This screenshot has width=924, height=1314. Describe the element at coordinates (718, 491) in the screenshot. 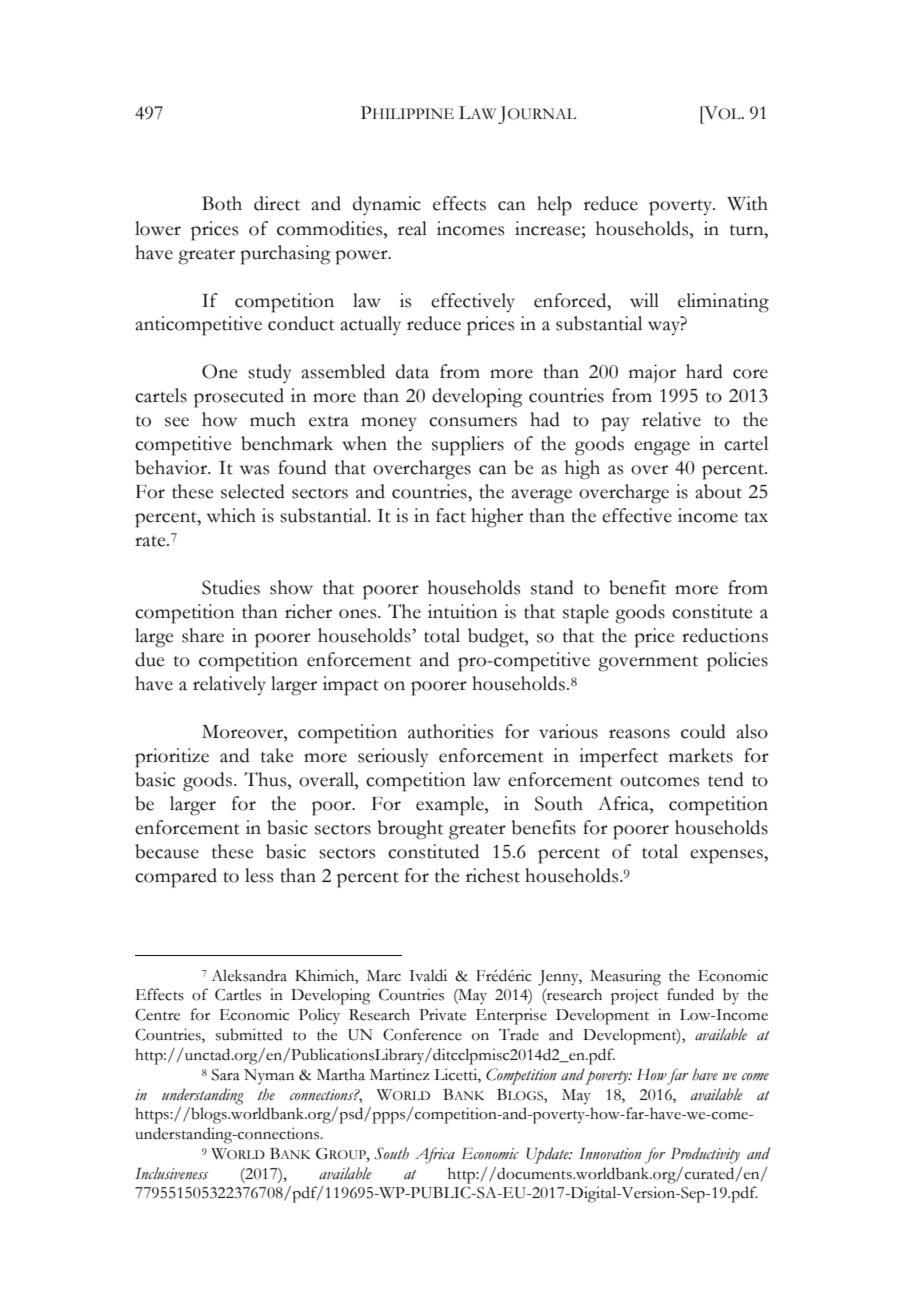

I see `about` at that location.
